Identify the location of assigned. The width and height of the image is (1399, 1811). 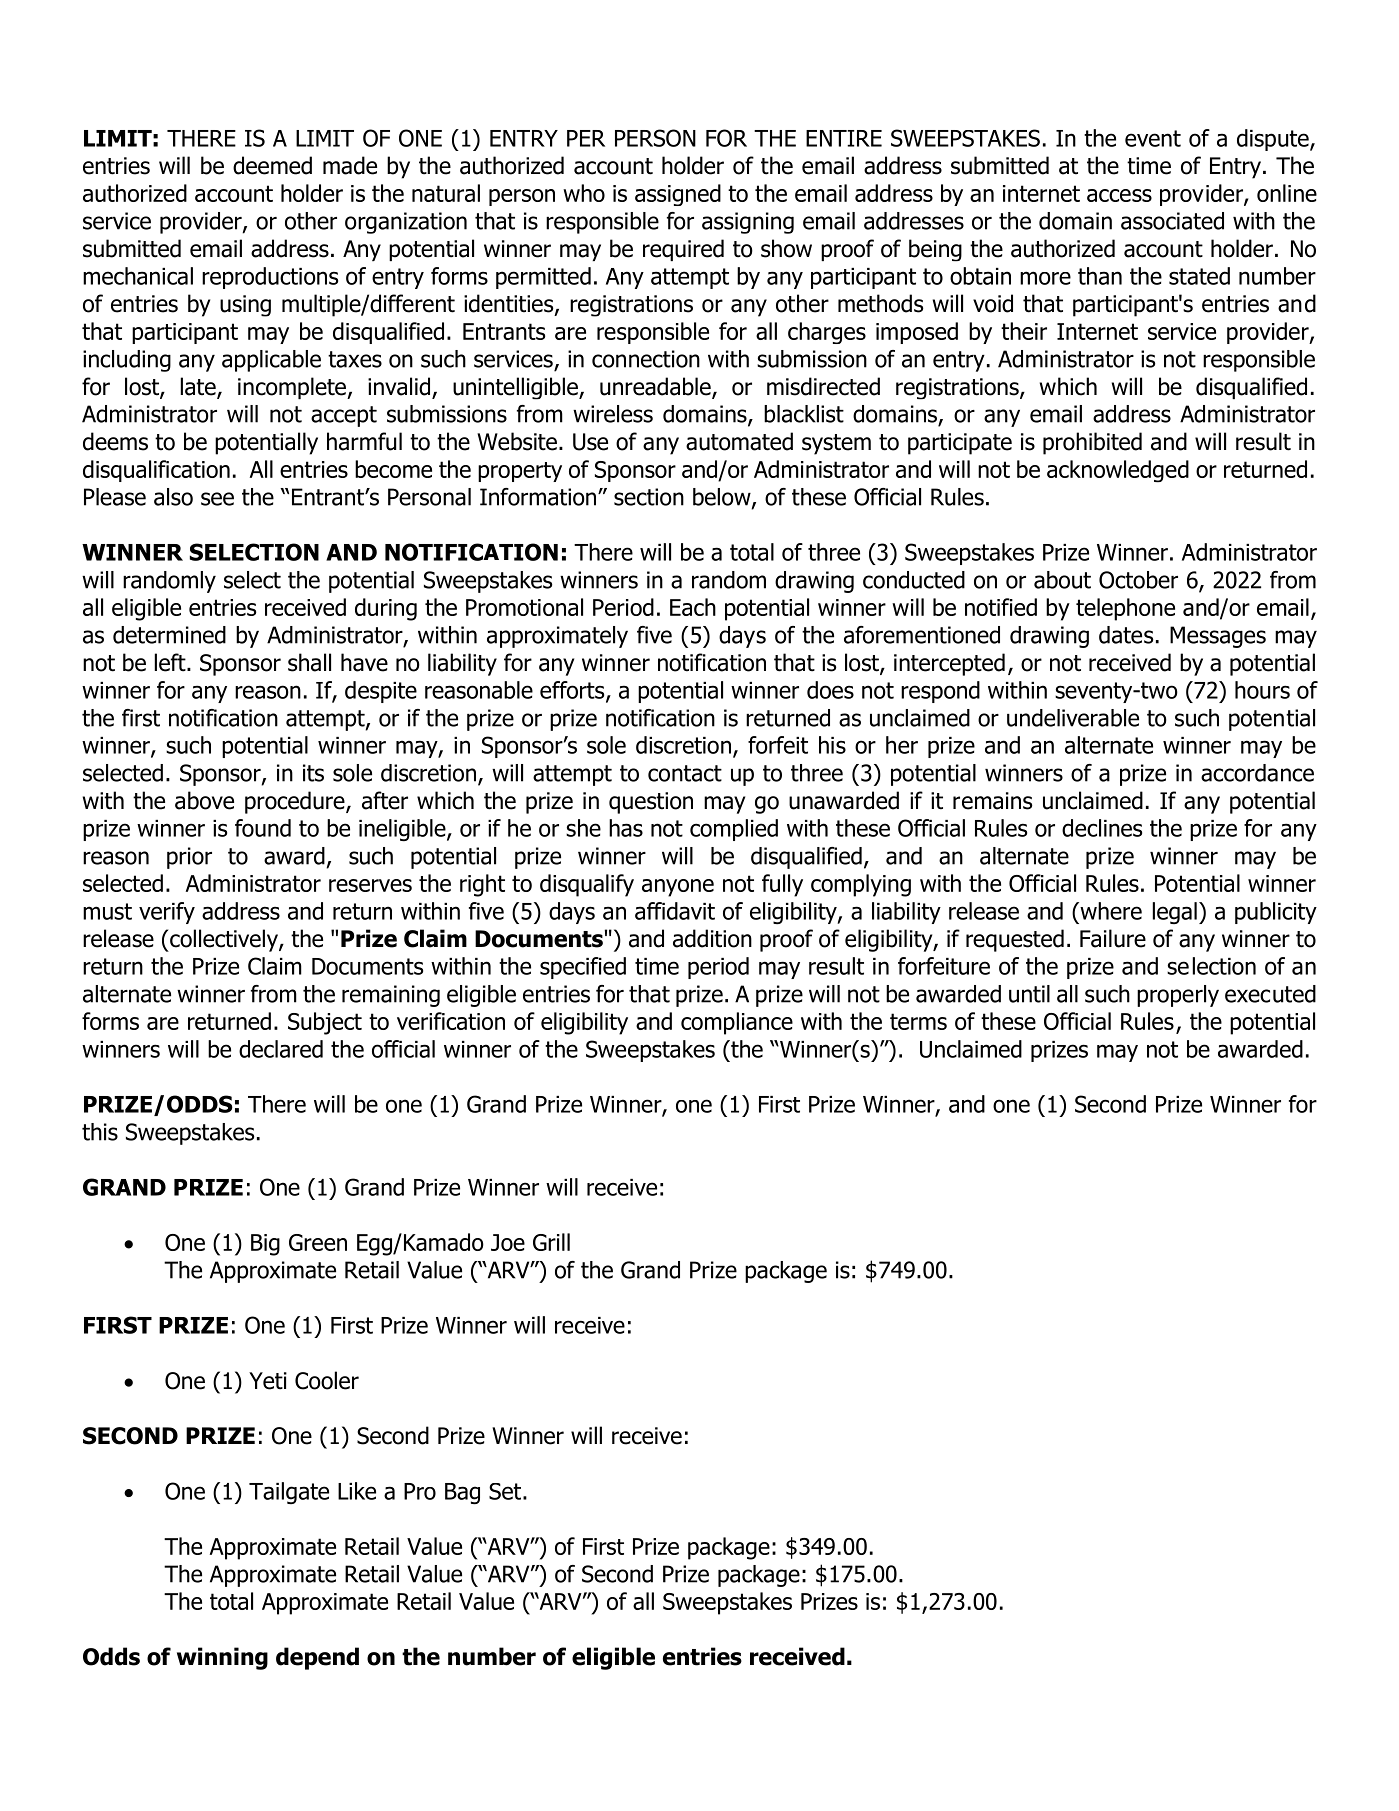
(678, 195).
